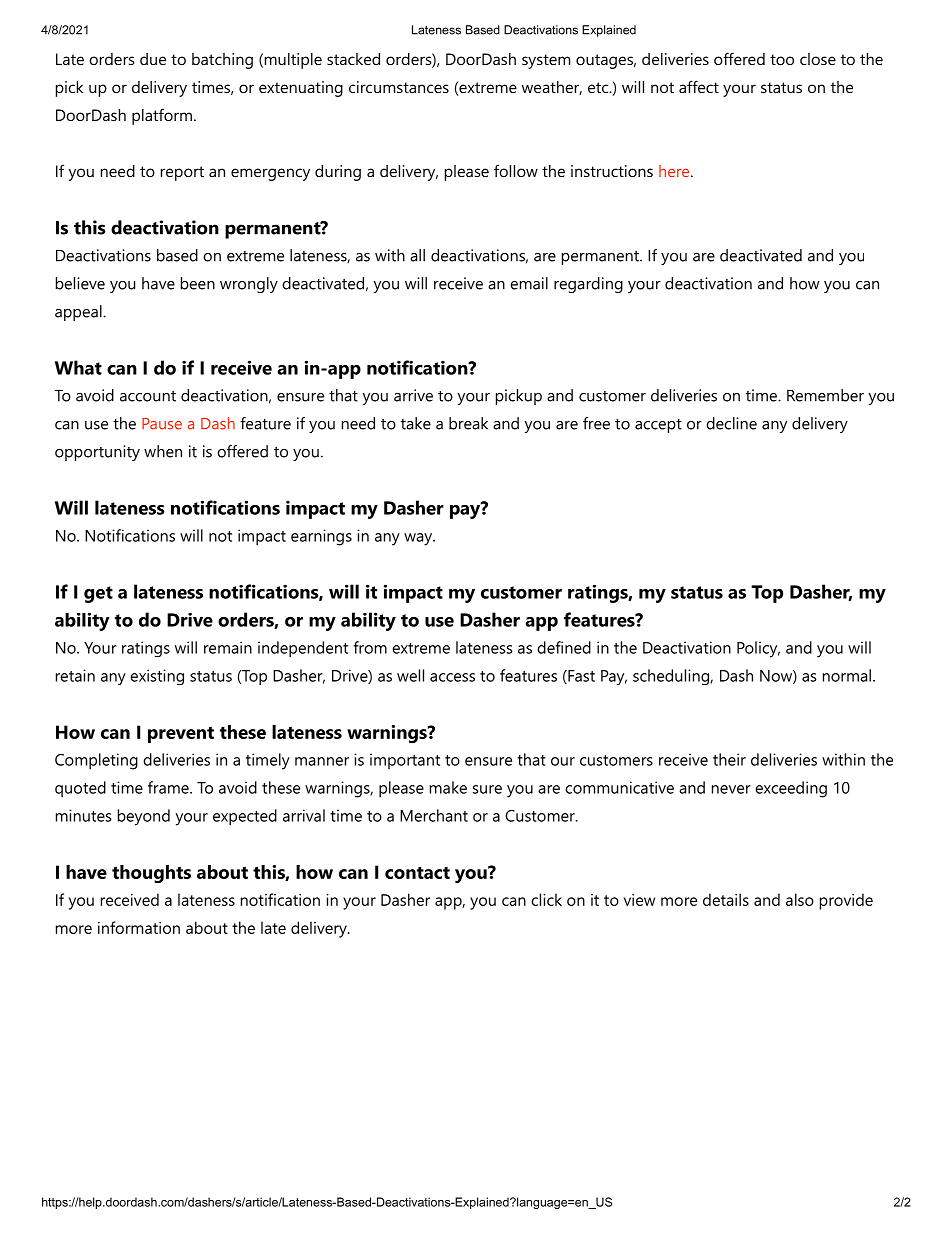 The width and height of the document is (952, 1233). I want to click on Policy, so click(758, 649).
